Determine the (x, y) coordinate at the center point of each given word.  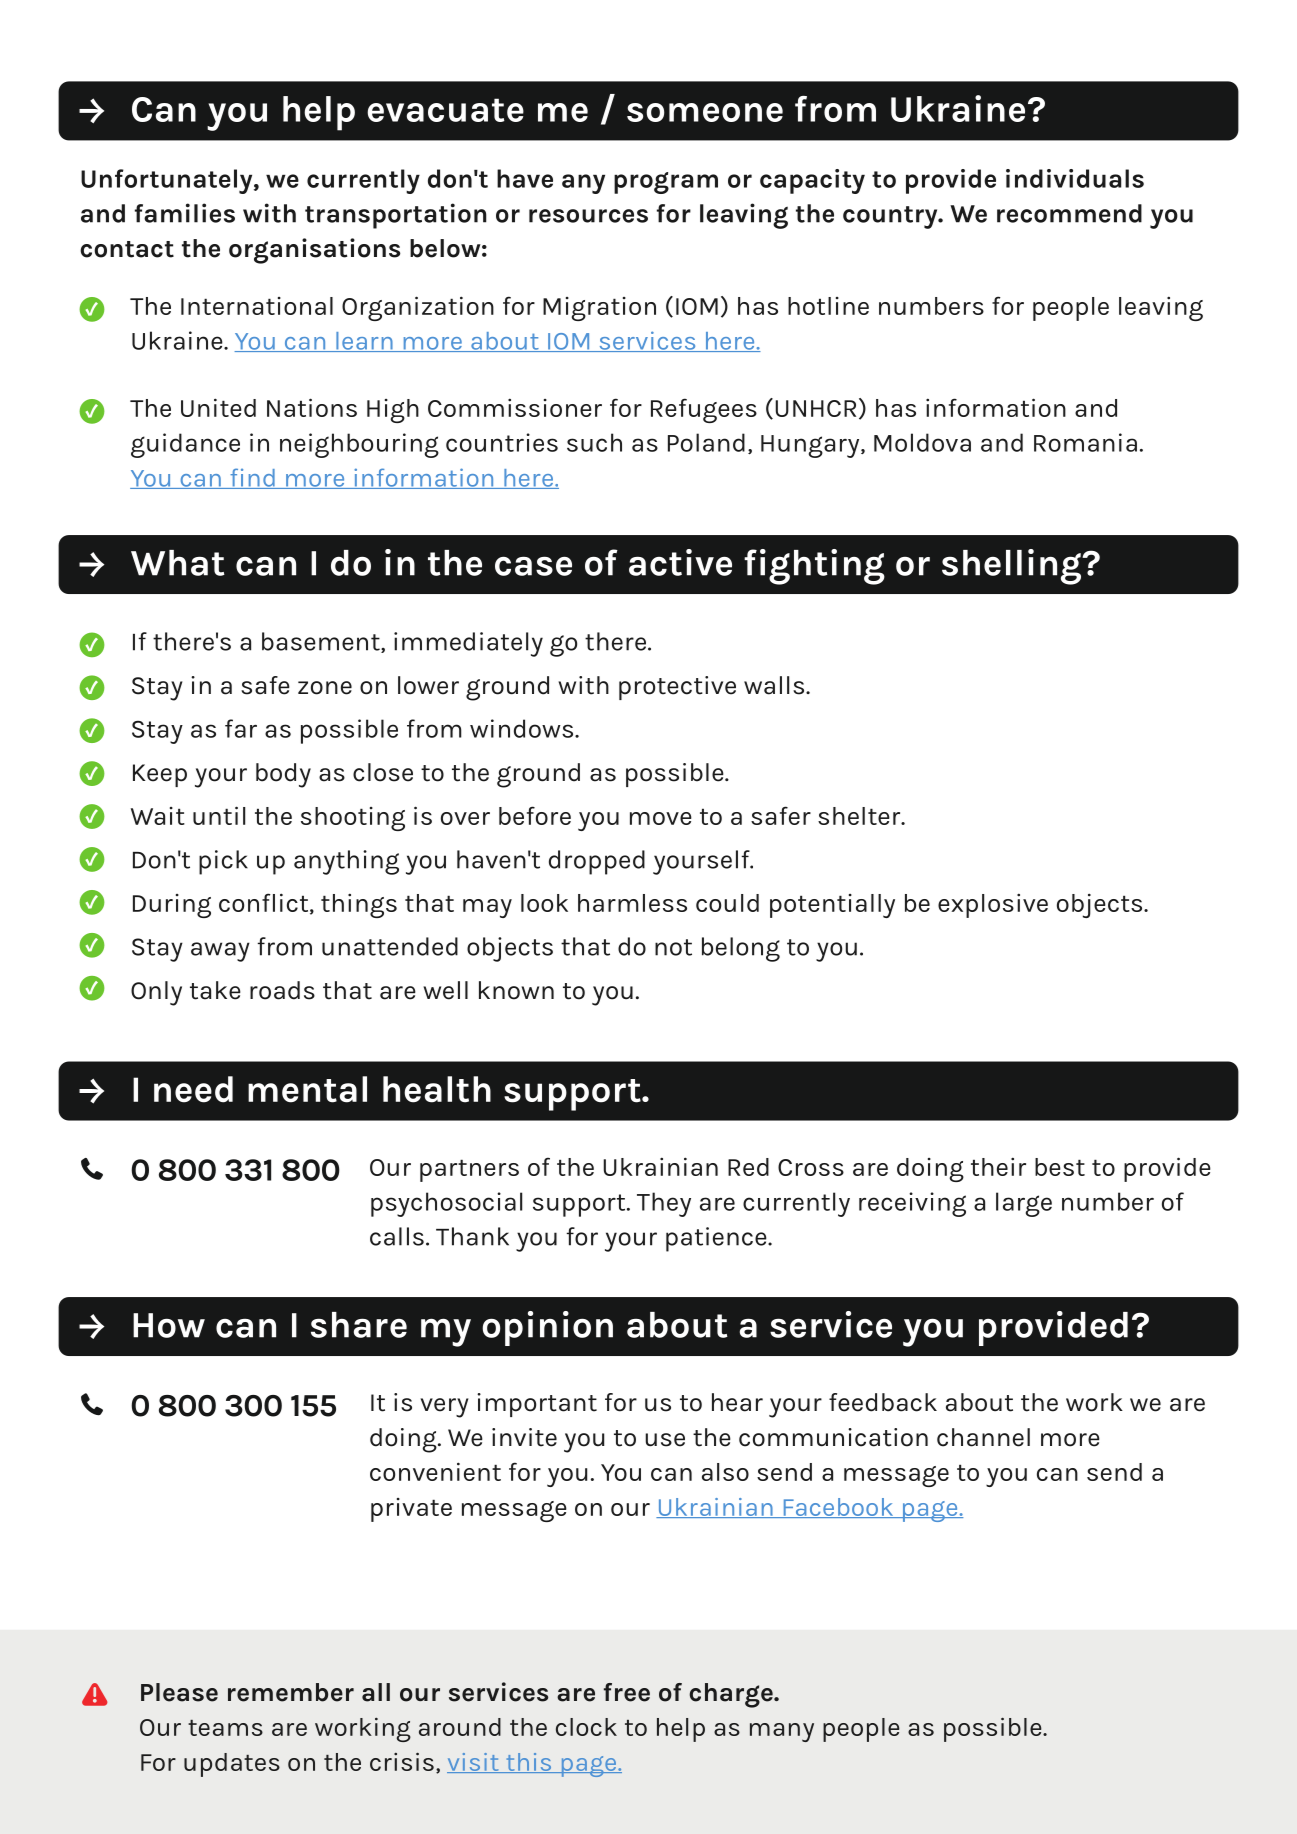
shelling (1012, 567)
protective (677, 688)
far (241, 728)
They (664, 1204)
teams (225, 1728)
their (998, 1166)
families (185, 213)
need (193, 1089)
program (666, 183)
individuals (1075, 178)
